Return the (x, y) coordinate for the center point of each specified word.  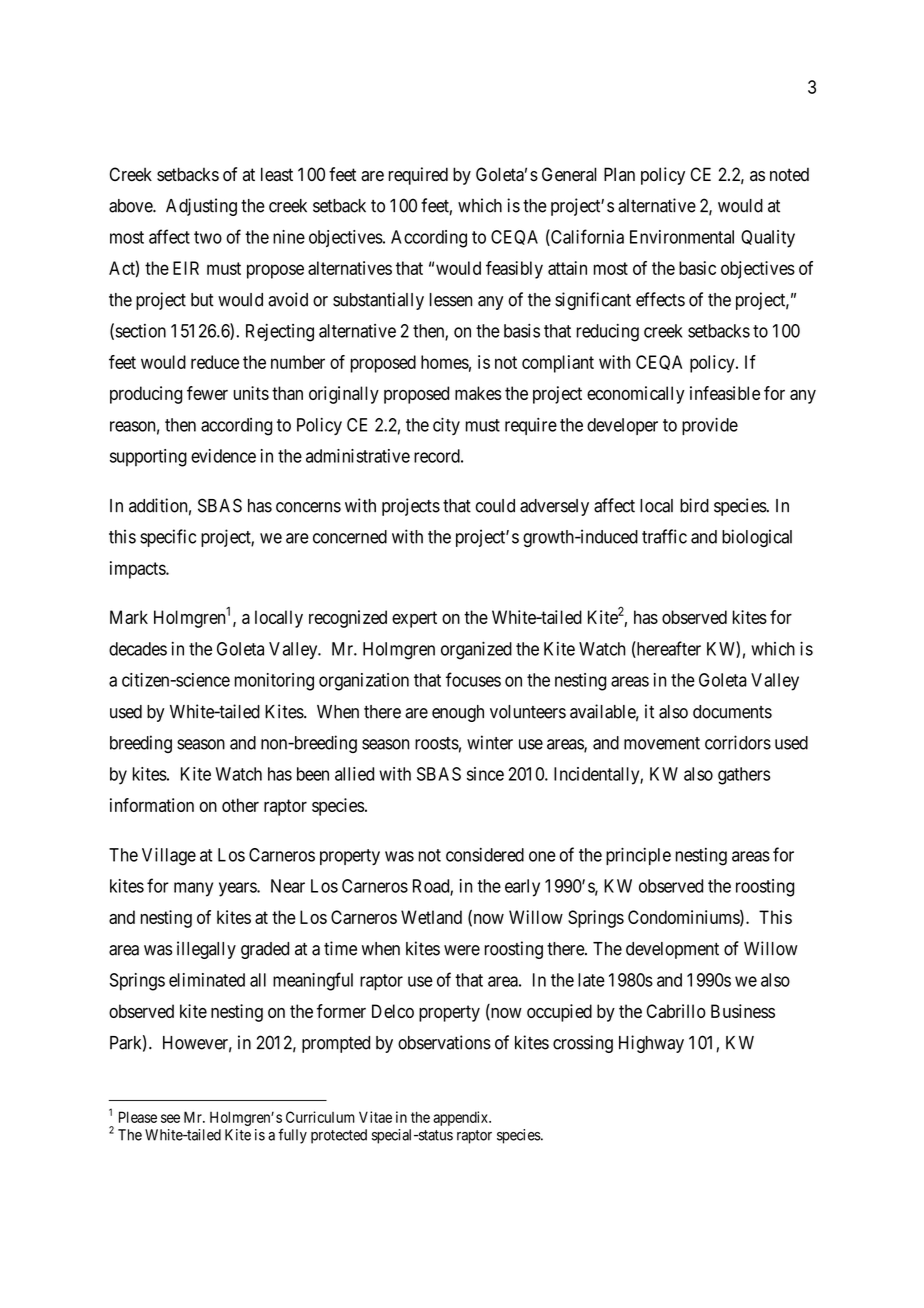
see (170, 1118)
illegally (206, 950)
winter (490, 742)
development (672, 950)
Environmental (682, 237)
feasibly (514, 270)
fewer (207, 393)
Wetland (431, 917)
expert (414, 619)
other (240, 805)
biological (757, 538)
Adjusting (201, 207)
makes (478, 393)
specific (168, 538)
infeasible (725, 393)
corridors (738, 742)
